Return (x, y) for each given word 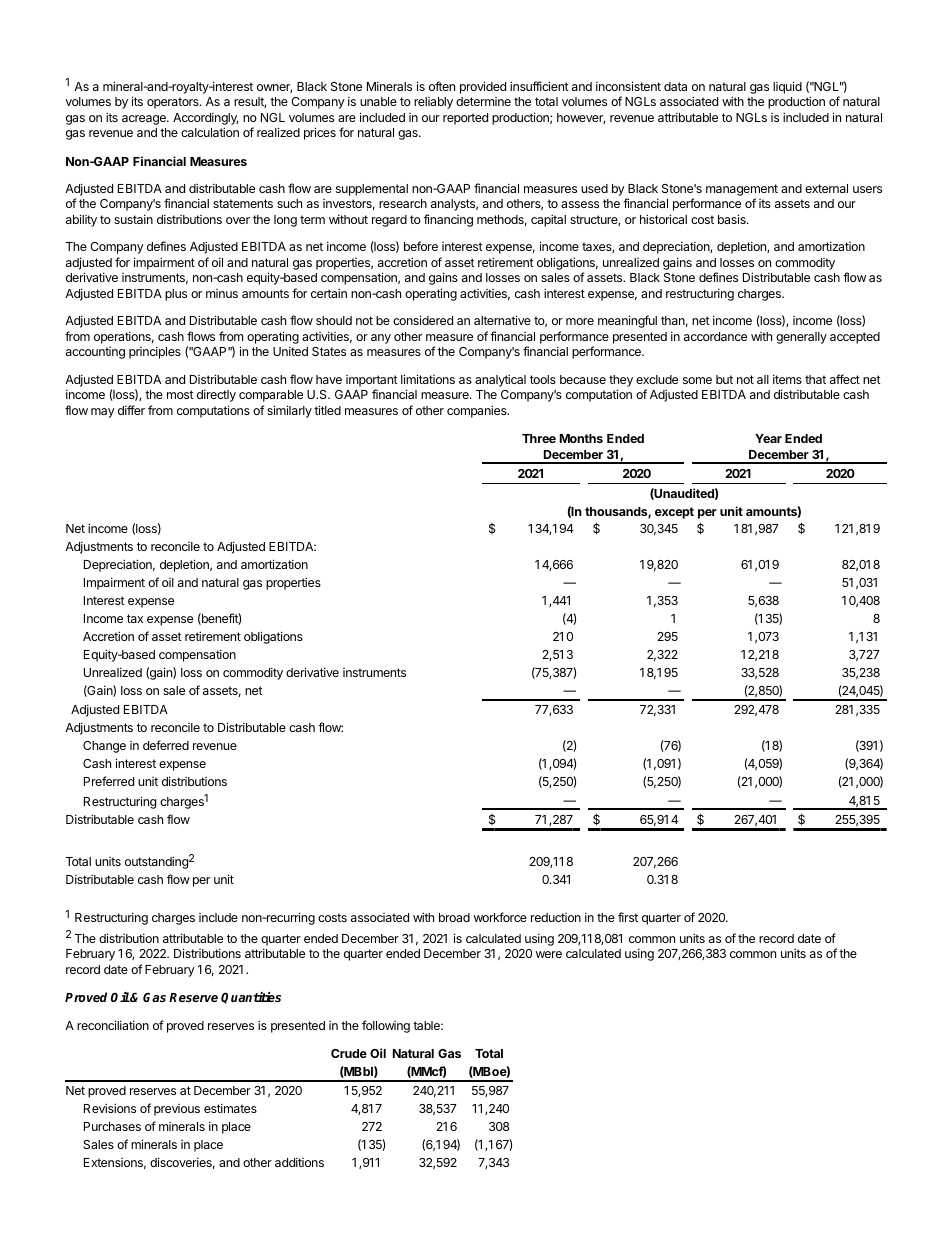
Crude (349, 1053)
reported (465, 119)
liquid (787, 87)
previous (177, 1110)
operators (174, 103)
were (549, 954)
